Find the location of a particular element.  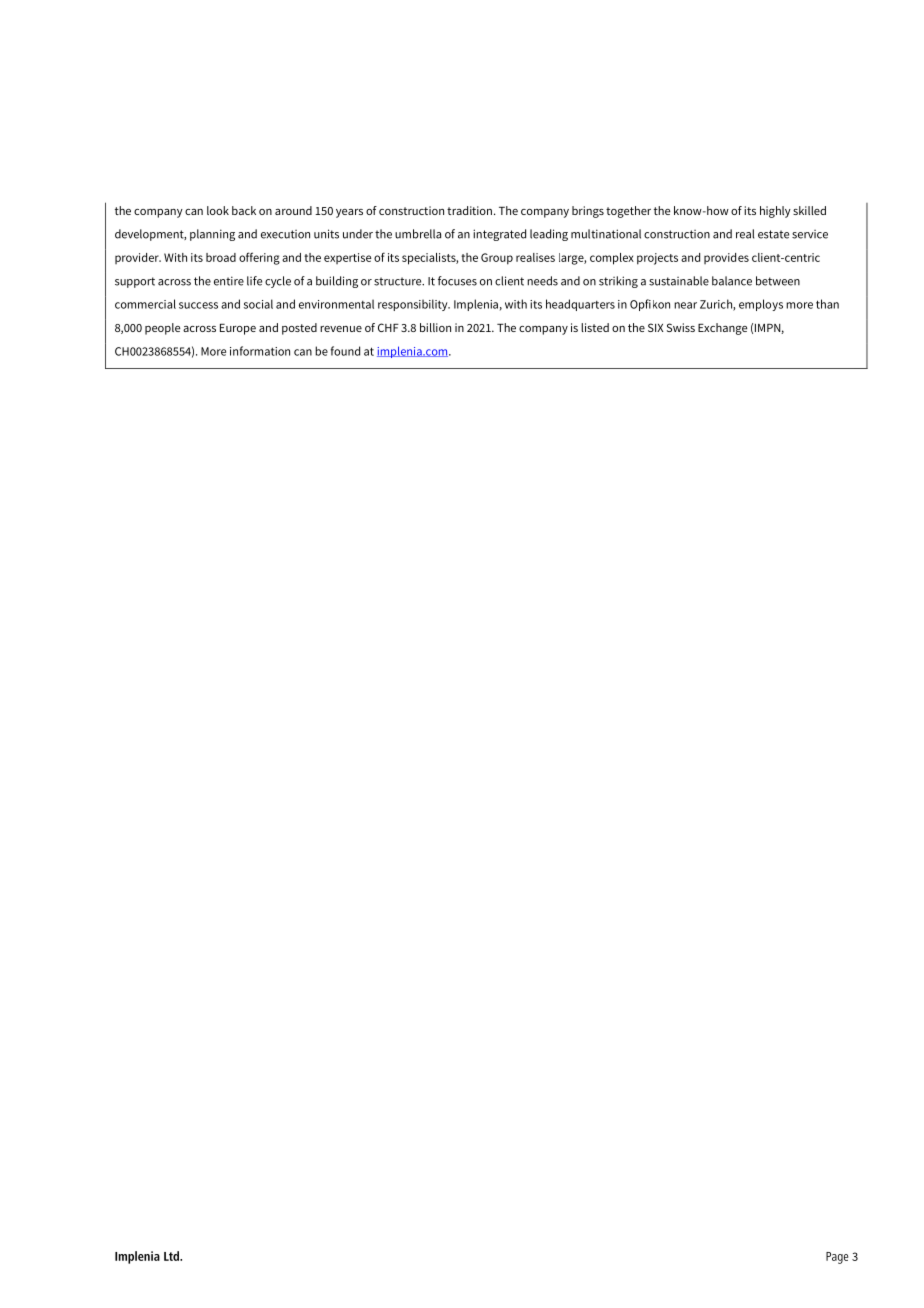

Exchange is located at coordinates (722, 329).
